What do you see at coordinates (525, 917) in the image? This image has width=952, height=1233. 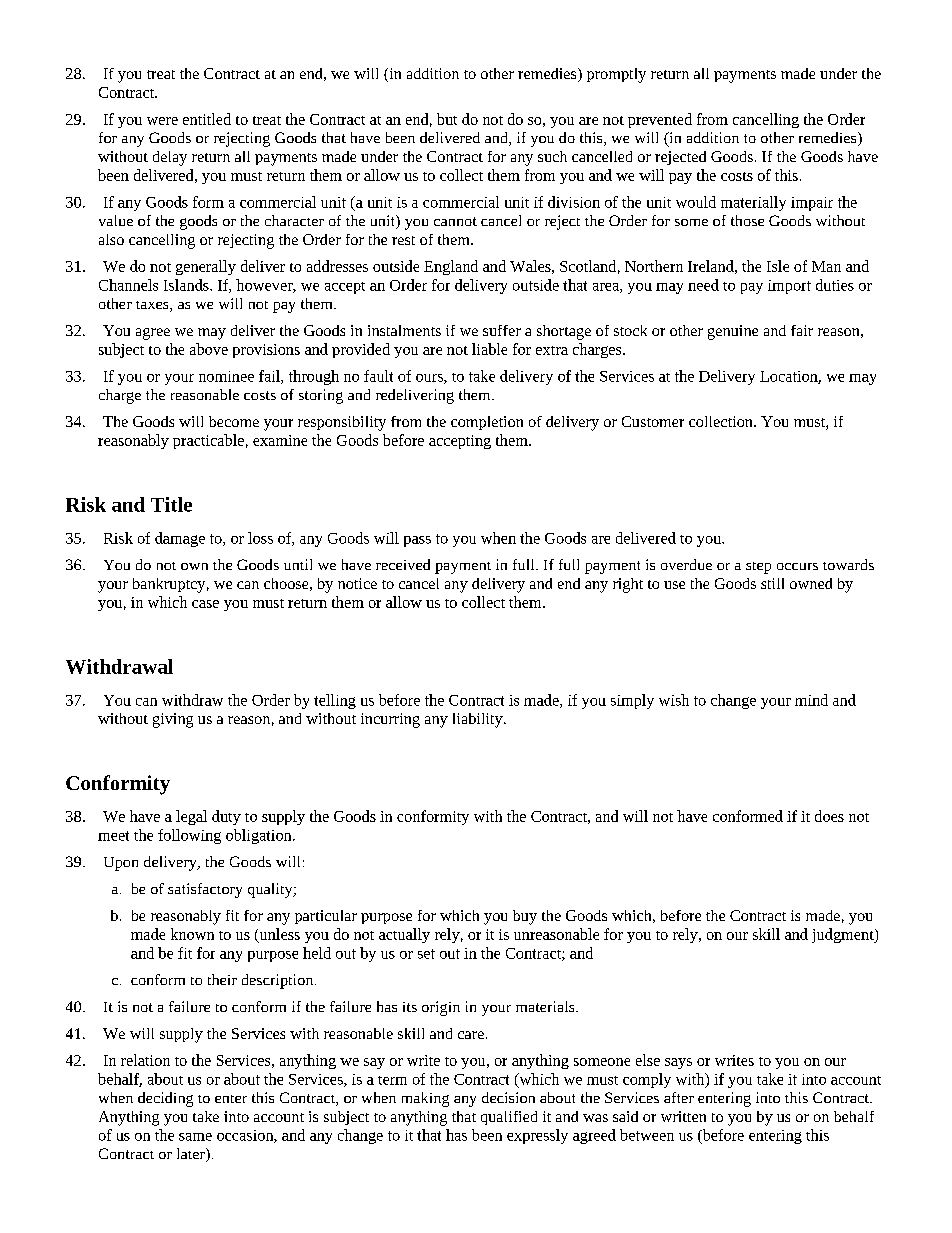 I see `buy` at bounding box center [525, 917].
